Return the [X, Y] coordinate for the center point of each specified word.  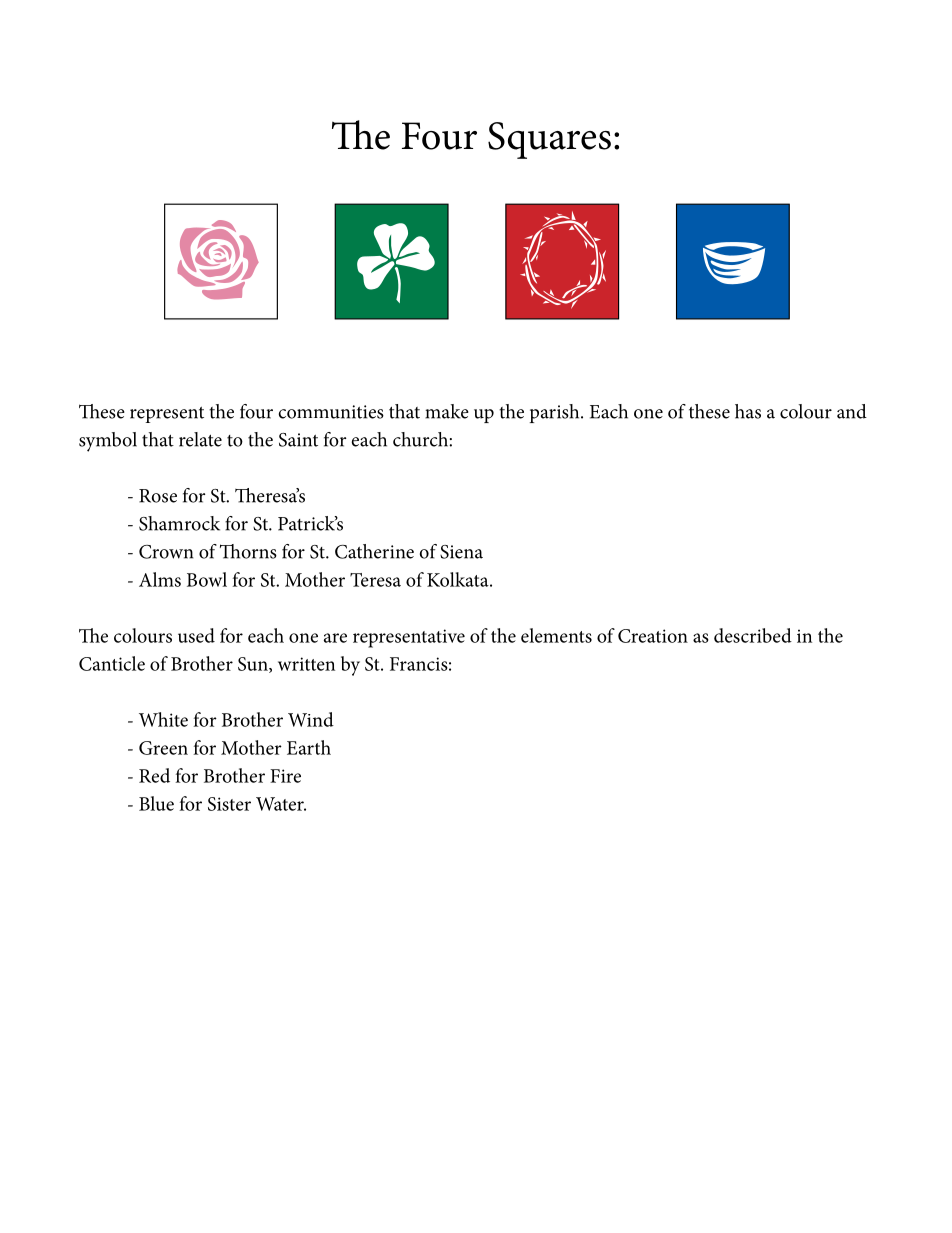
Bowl [207, 579]
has [748, 411]
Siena [461, 552]
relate [200, 439]
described [753, 635]
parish [556, 413]
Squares [549, 140]
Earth [309, 747]
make [447, 411]
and [852, 411]
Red [154, 775]
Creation [653, 636]
